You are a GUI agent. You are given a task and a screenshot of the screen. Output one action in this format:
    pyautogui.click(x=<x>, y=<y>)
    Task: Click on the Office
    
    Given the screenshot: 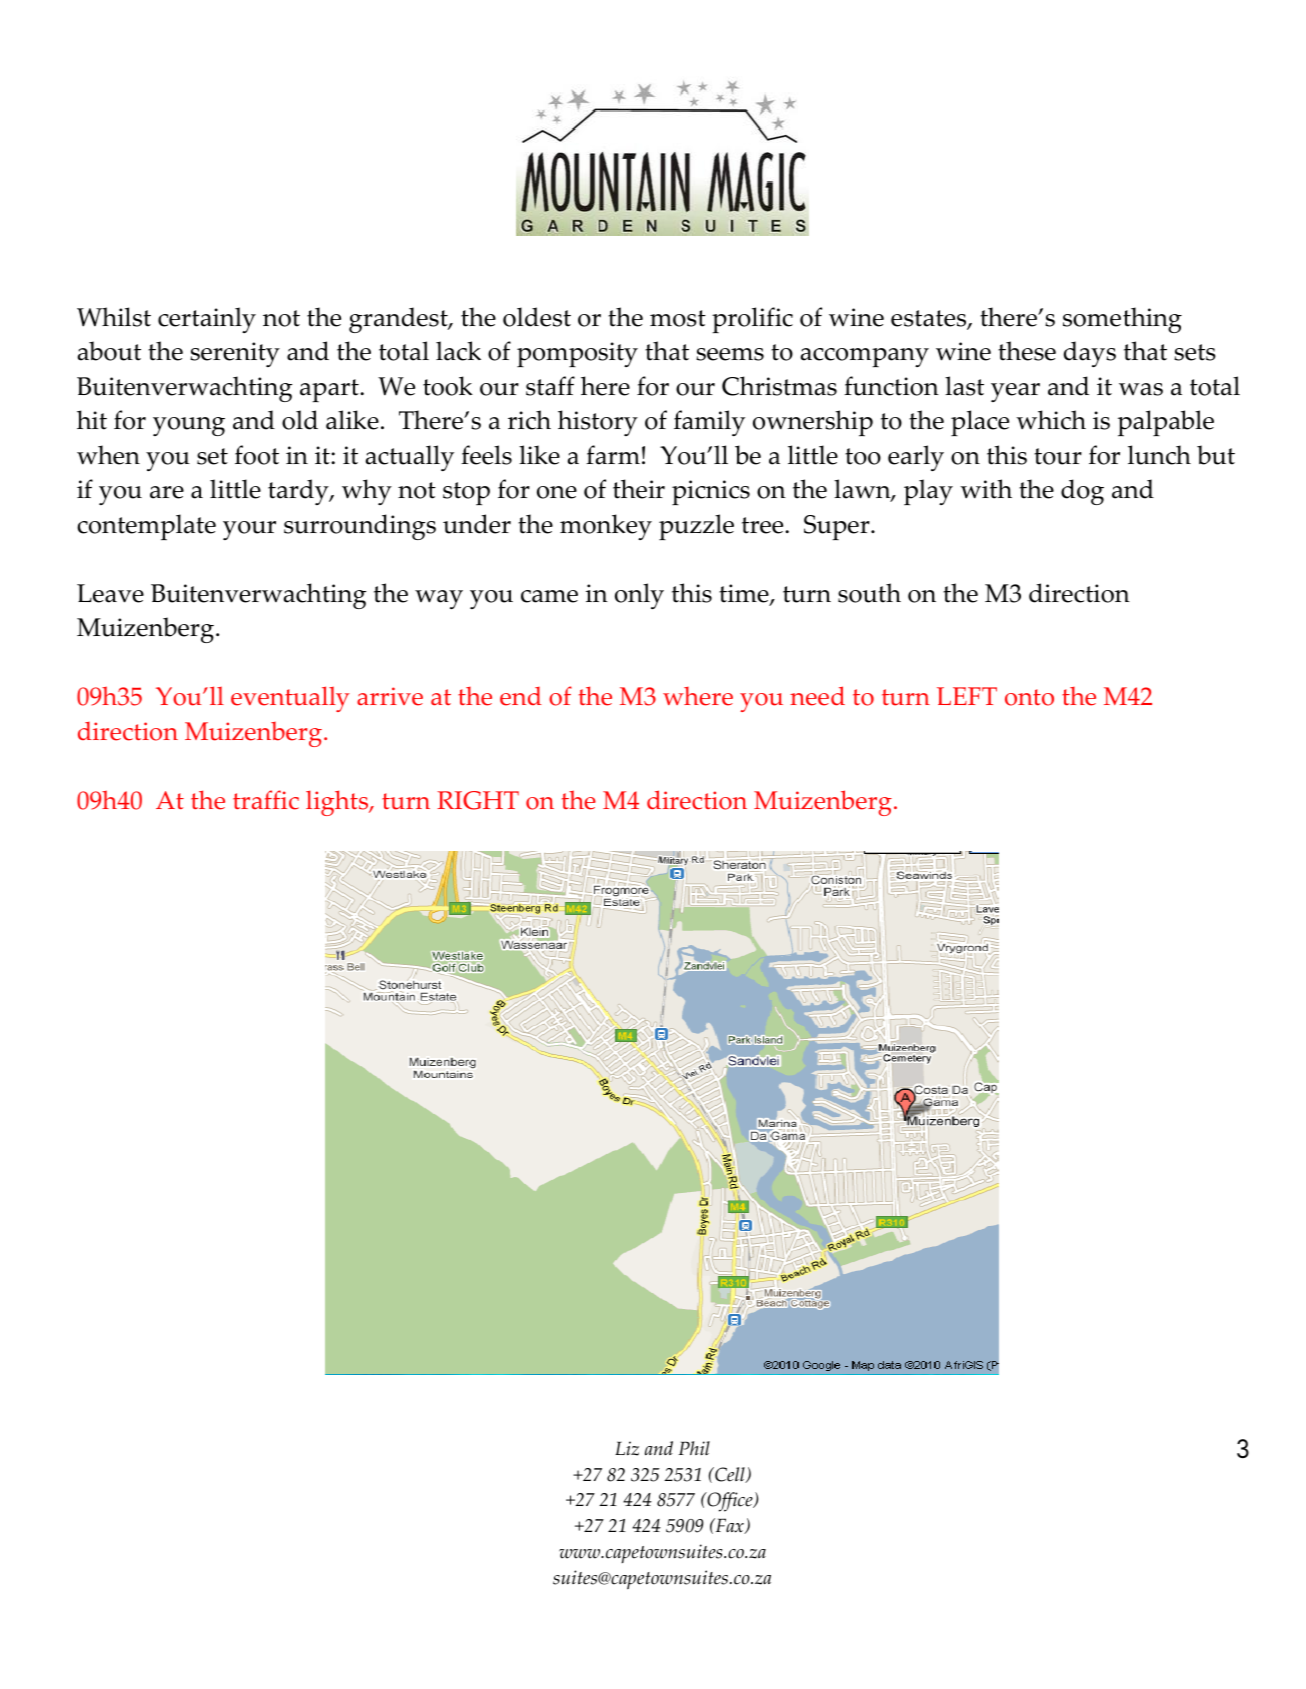 What is the action you would take?
    pyautogui.click(x=730, y=1502)
